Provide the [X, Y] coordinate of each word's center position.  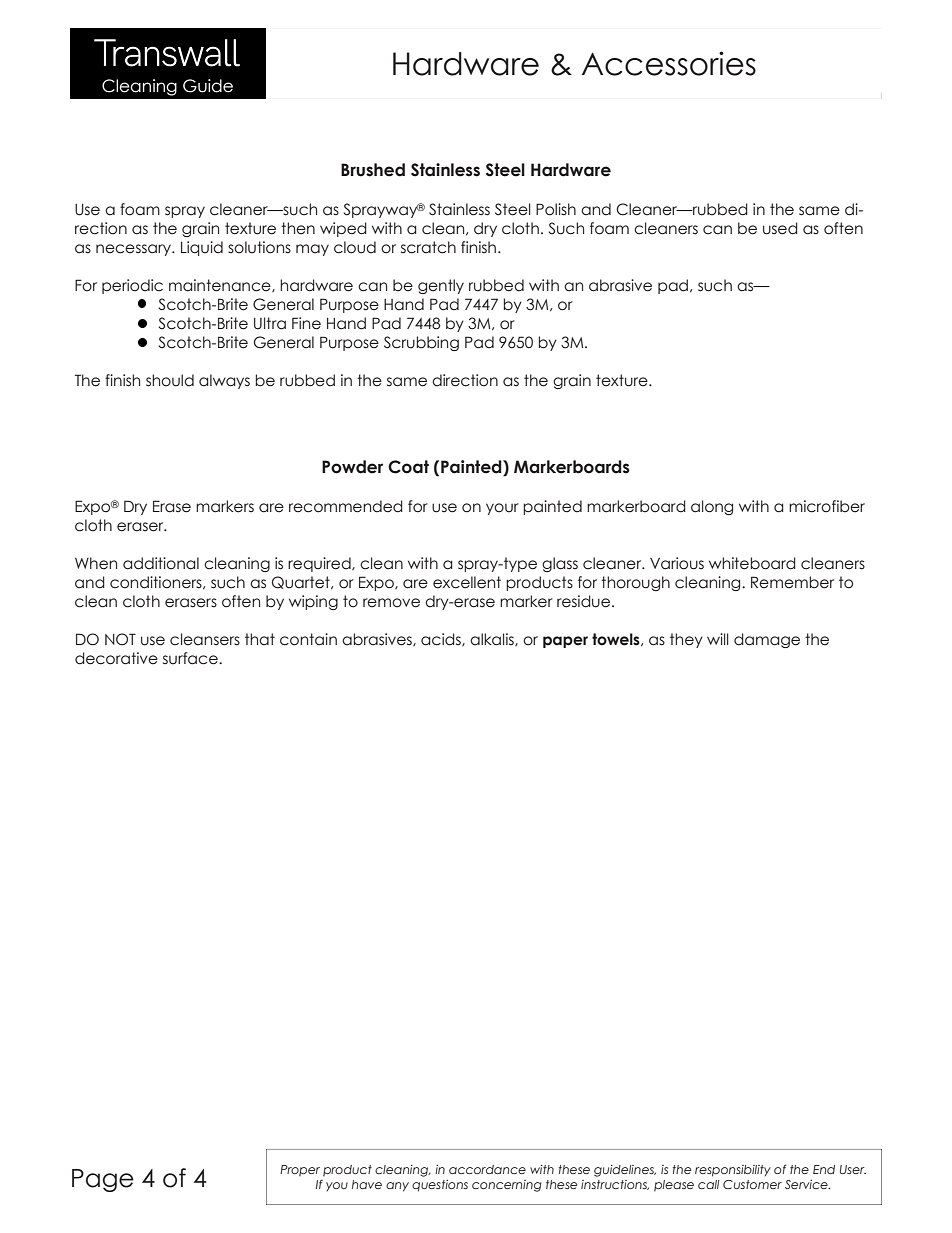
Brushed [373, 170]
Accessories [669, 63]
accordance [487, 1169]
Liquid [202, 248]
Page [103, 1180]
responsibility [733, 1171]
